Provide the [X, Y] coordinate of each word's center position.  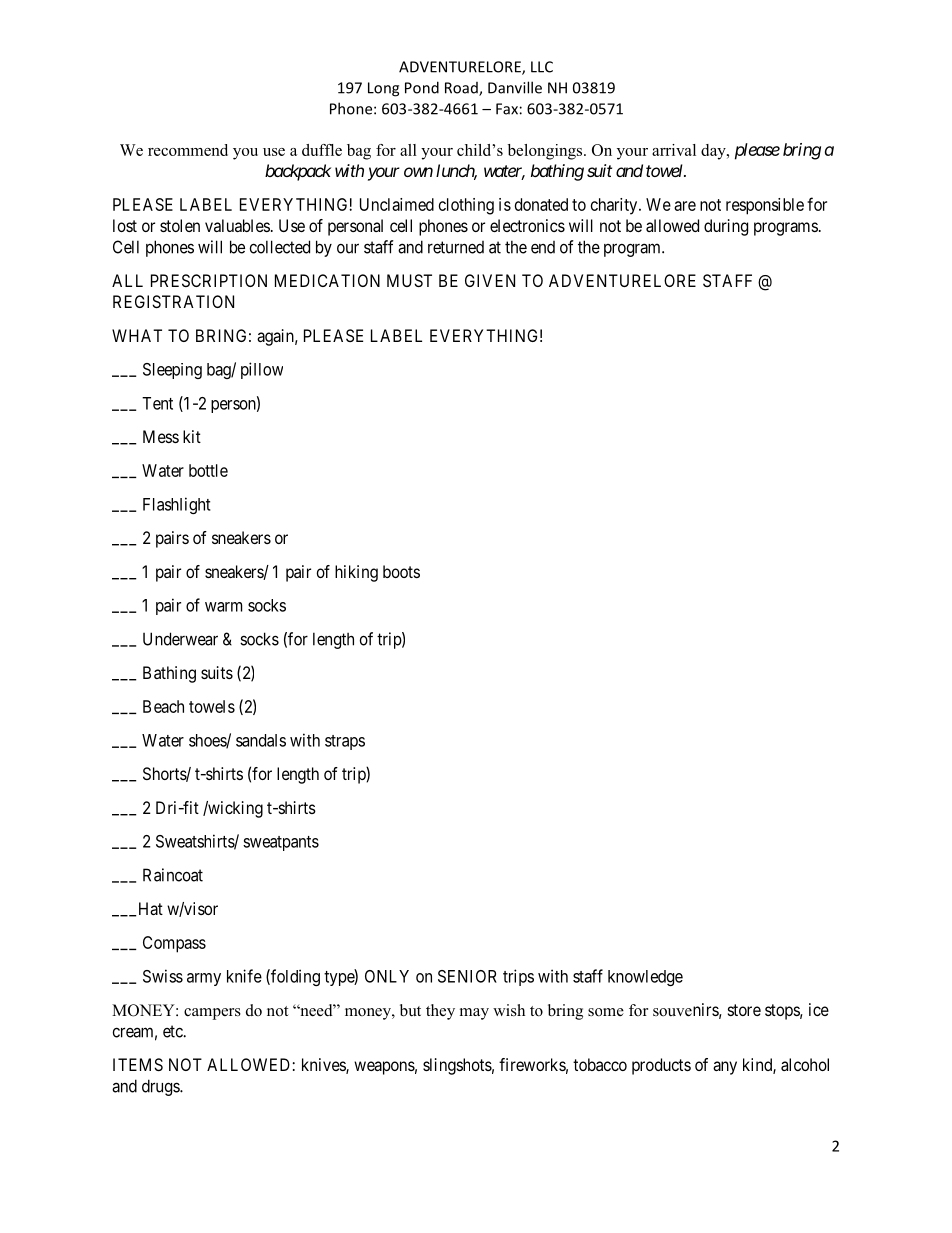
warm [223, 607]
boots [401, 571]
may [474, 1014]
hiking [356, 573]
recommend [188, 150]
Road [462, 89]
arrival [674, 150]
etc [173, 1031]
